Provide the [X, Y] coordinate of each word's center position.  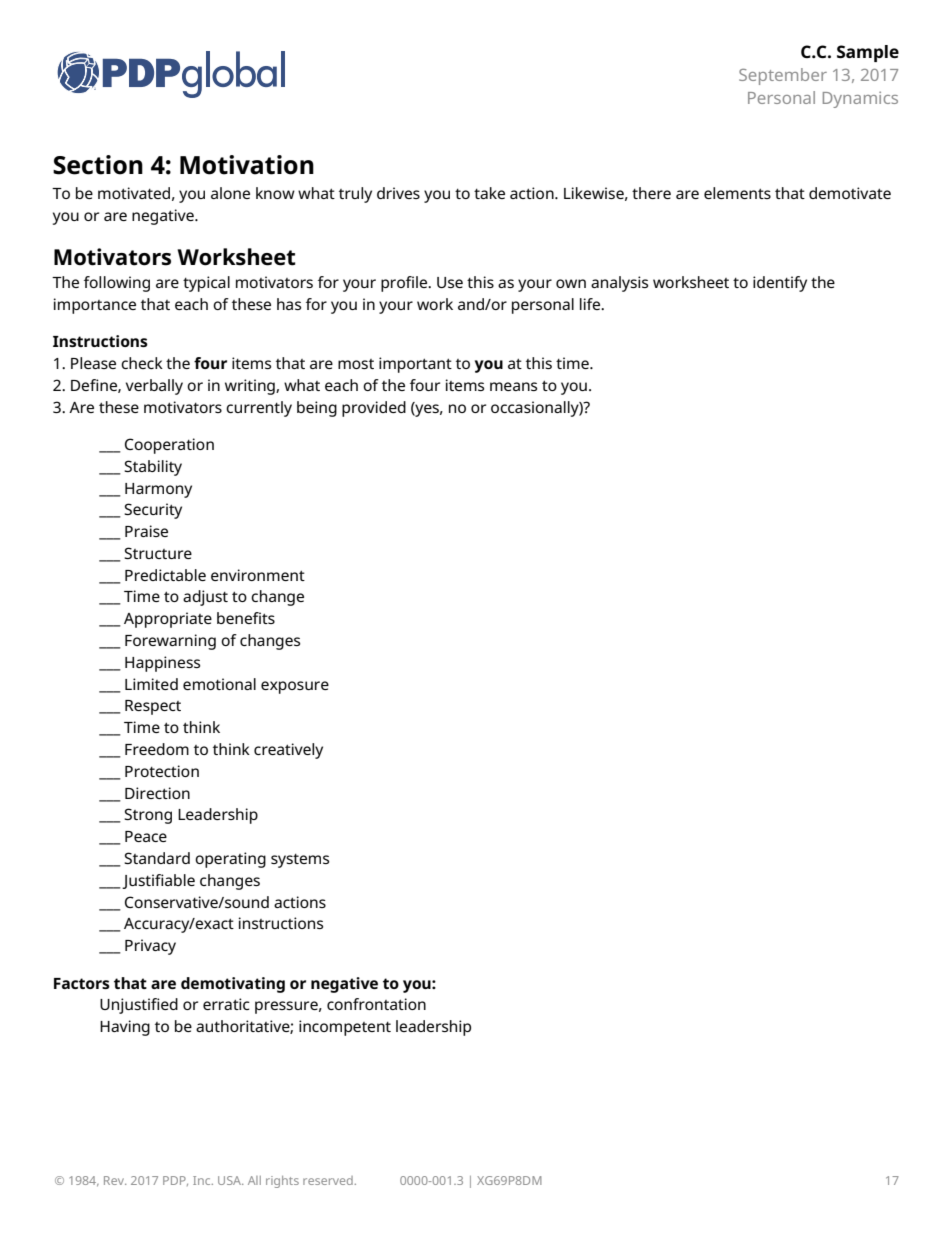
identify [780, 284]
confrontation [376, 1004]
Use [450, 282]
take [489, 193]
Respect [153, 707]
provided [374, 409]
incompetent [345, 1028]
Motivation [247, 165]
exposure [295, 687]
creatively [288, 751]
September [783, 76]
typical [206, 284]
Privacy [150, 947]
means [513, 386]
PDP [175, 1181]
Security [153, 511]
